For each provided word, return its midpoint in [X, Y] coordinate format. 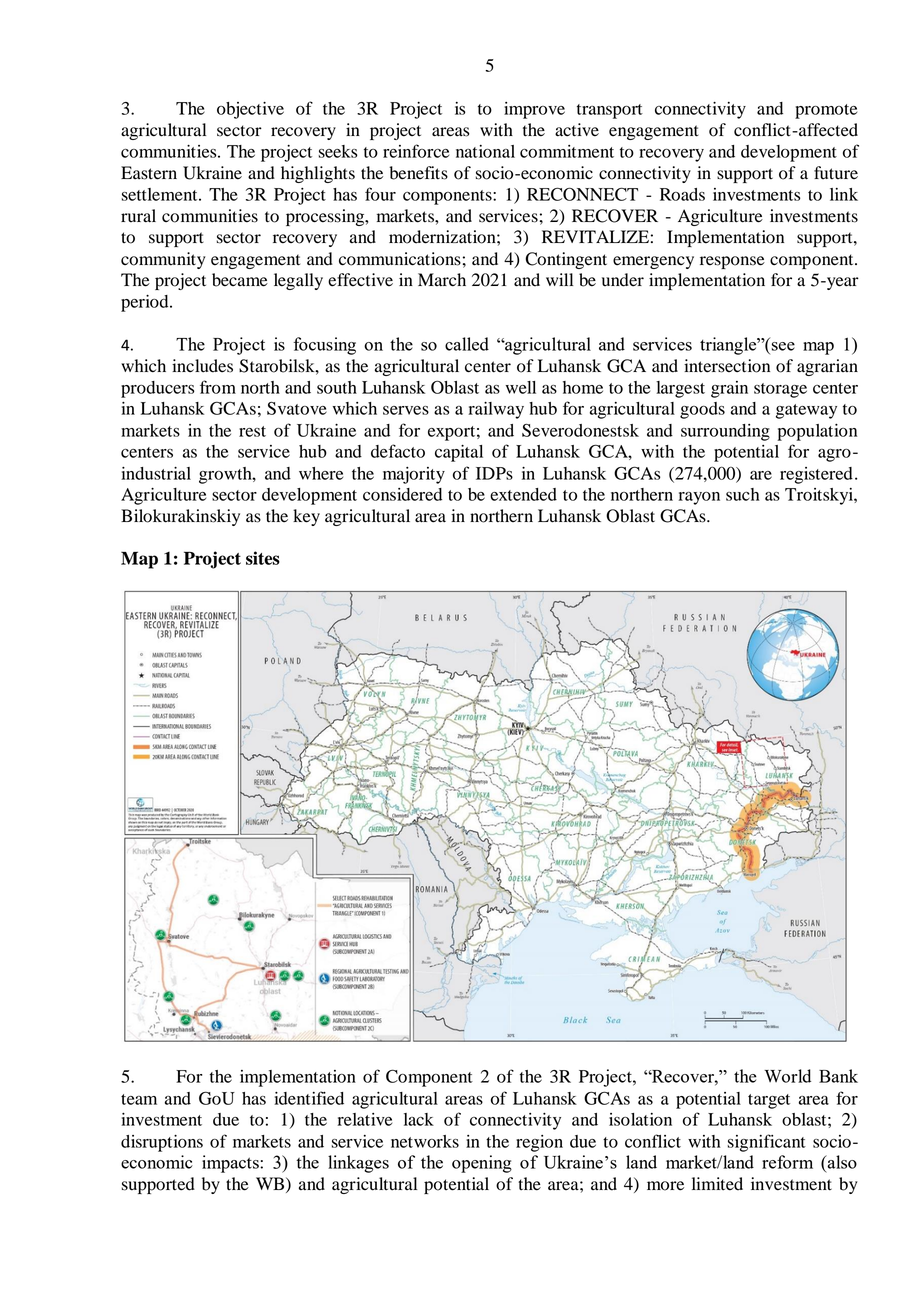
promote [826, 111]
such [743, 494]
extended [523, 494]
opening [482, 1164]
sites [263, 558]
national [485, 151]
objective [250, 110]
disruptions [162, 1143]
